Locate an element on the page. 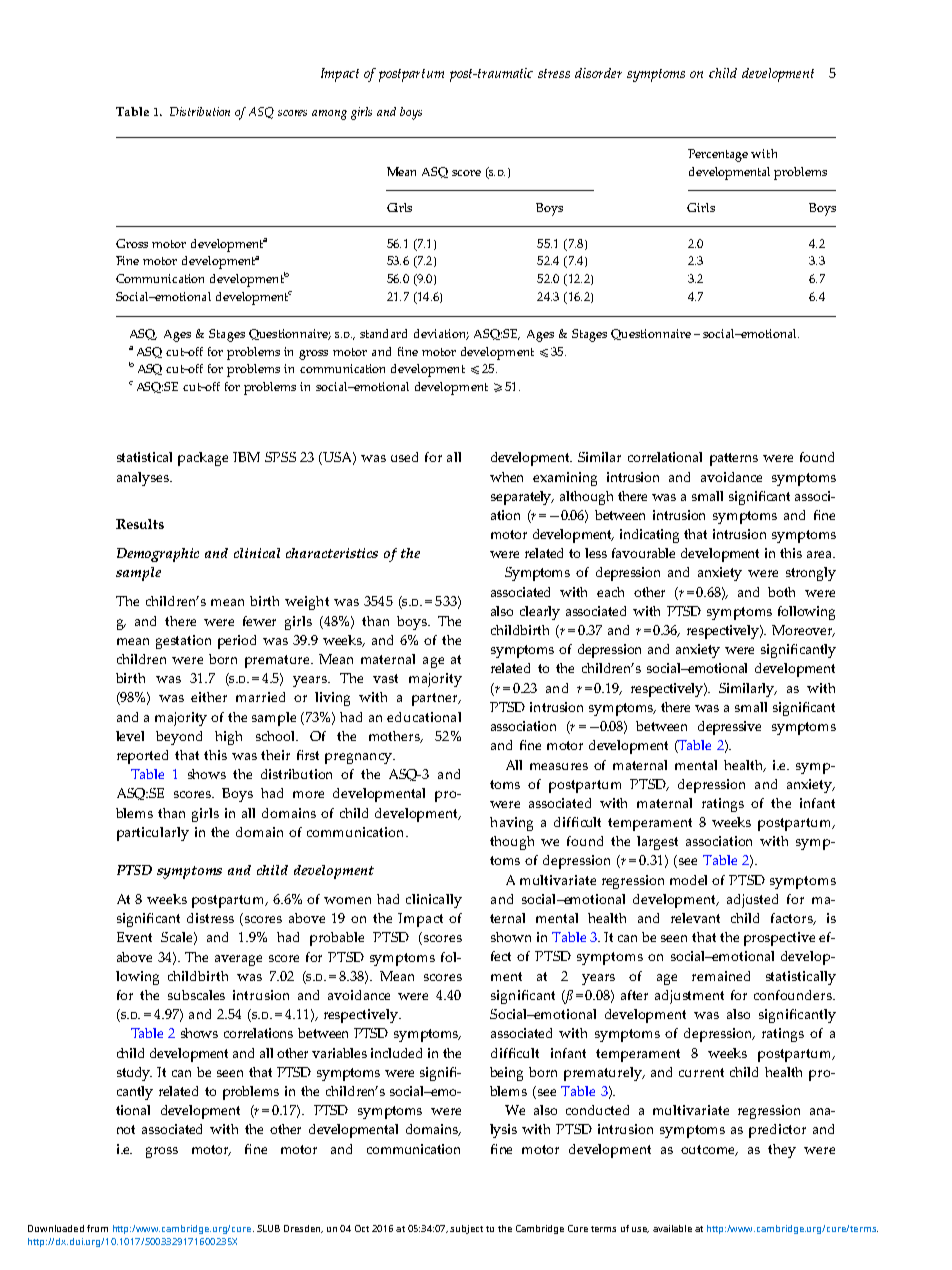 Image resolution: width=952 pixels, height=1270 pixels. Percentage is located at coordinates (718, 155).
